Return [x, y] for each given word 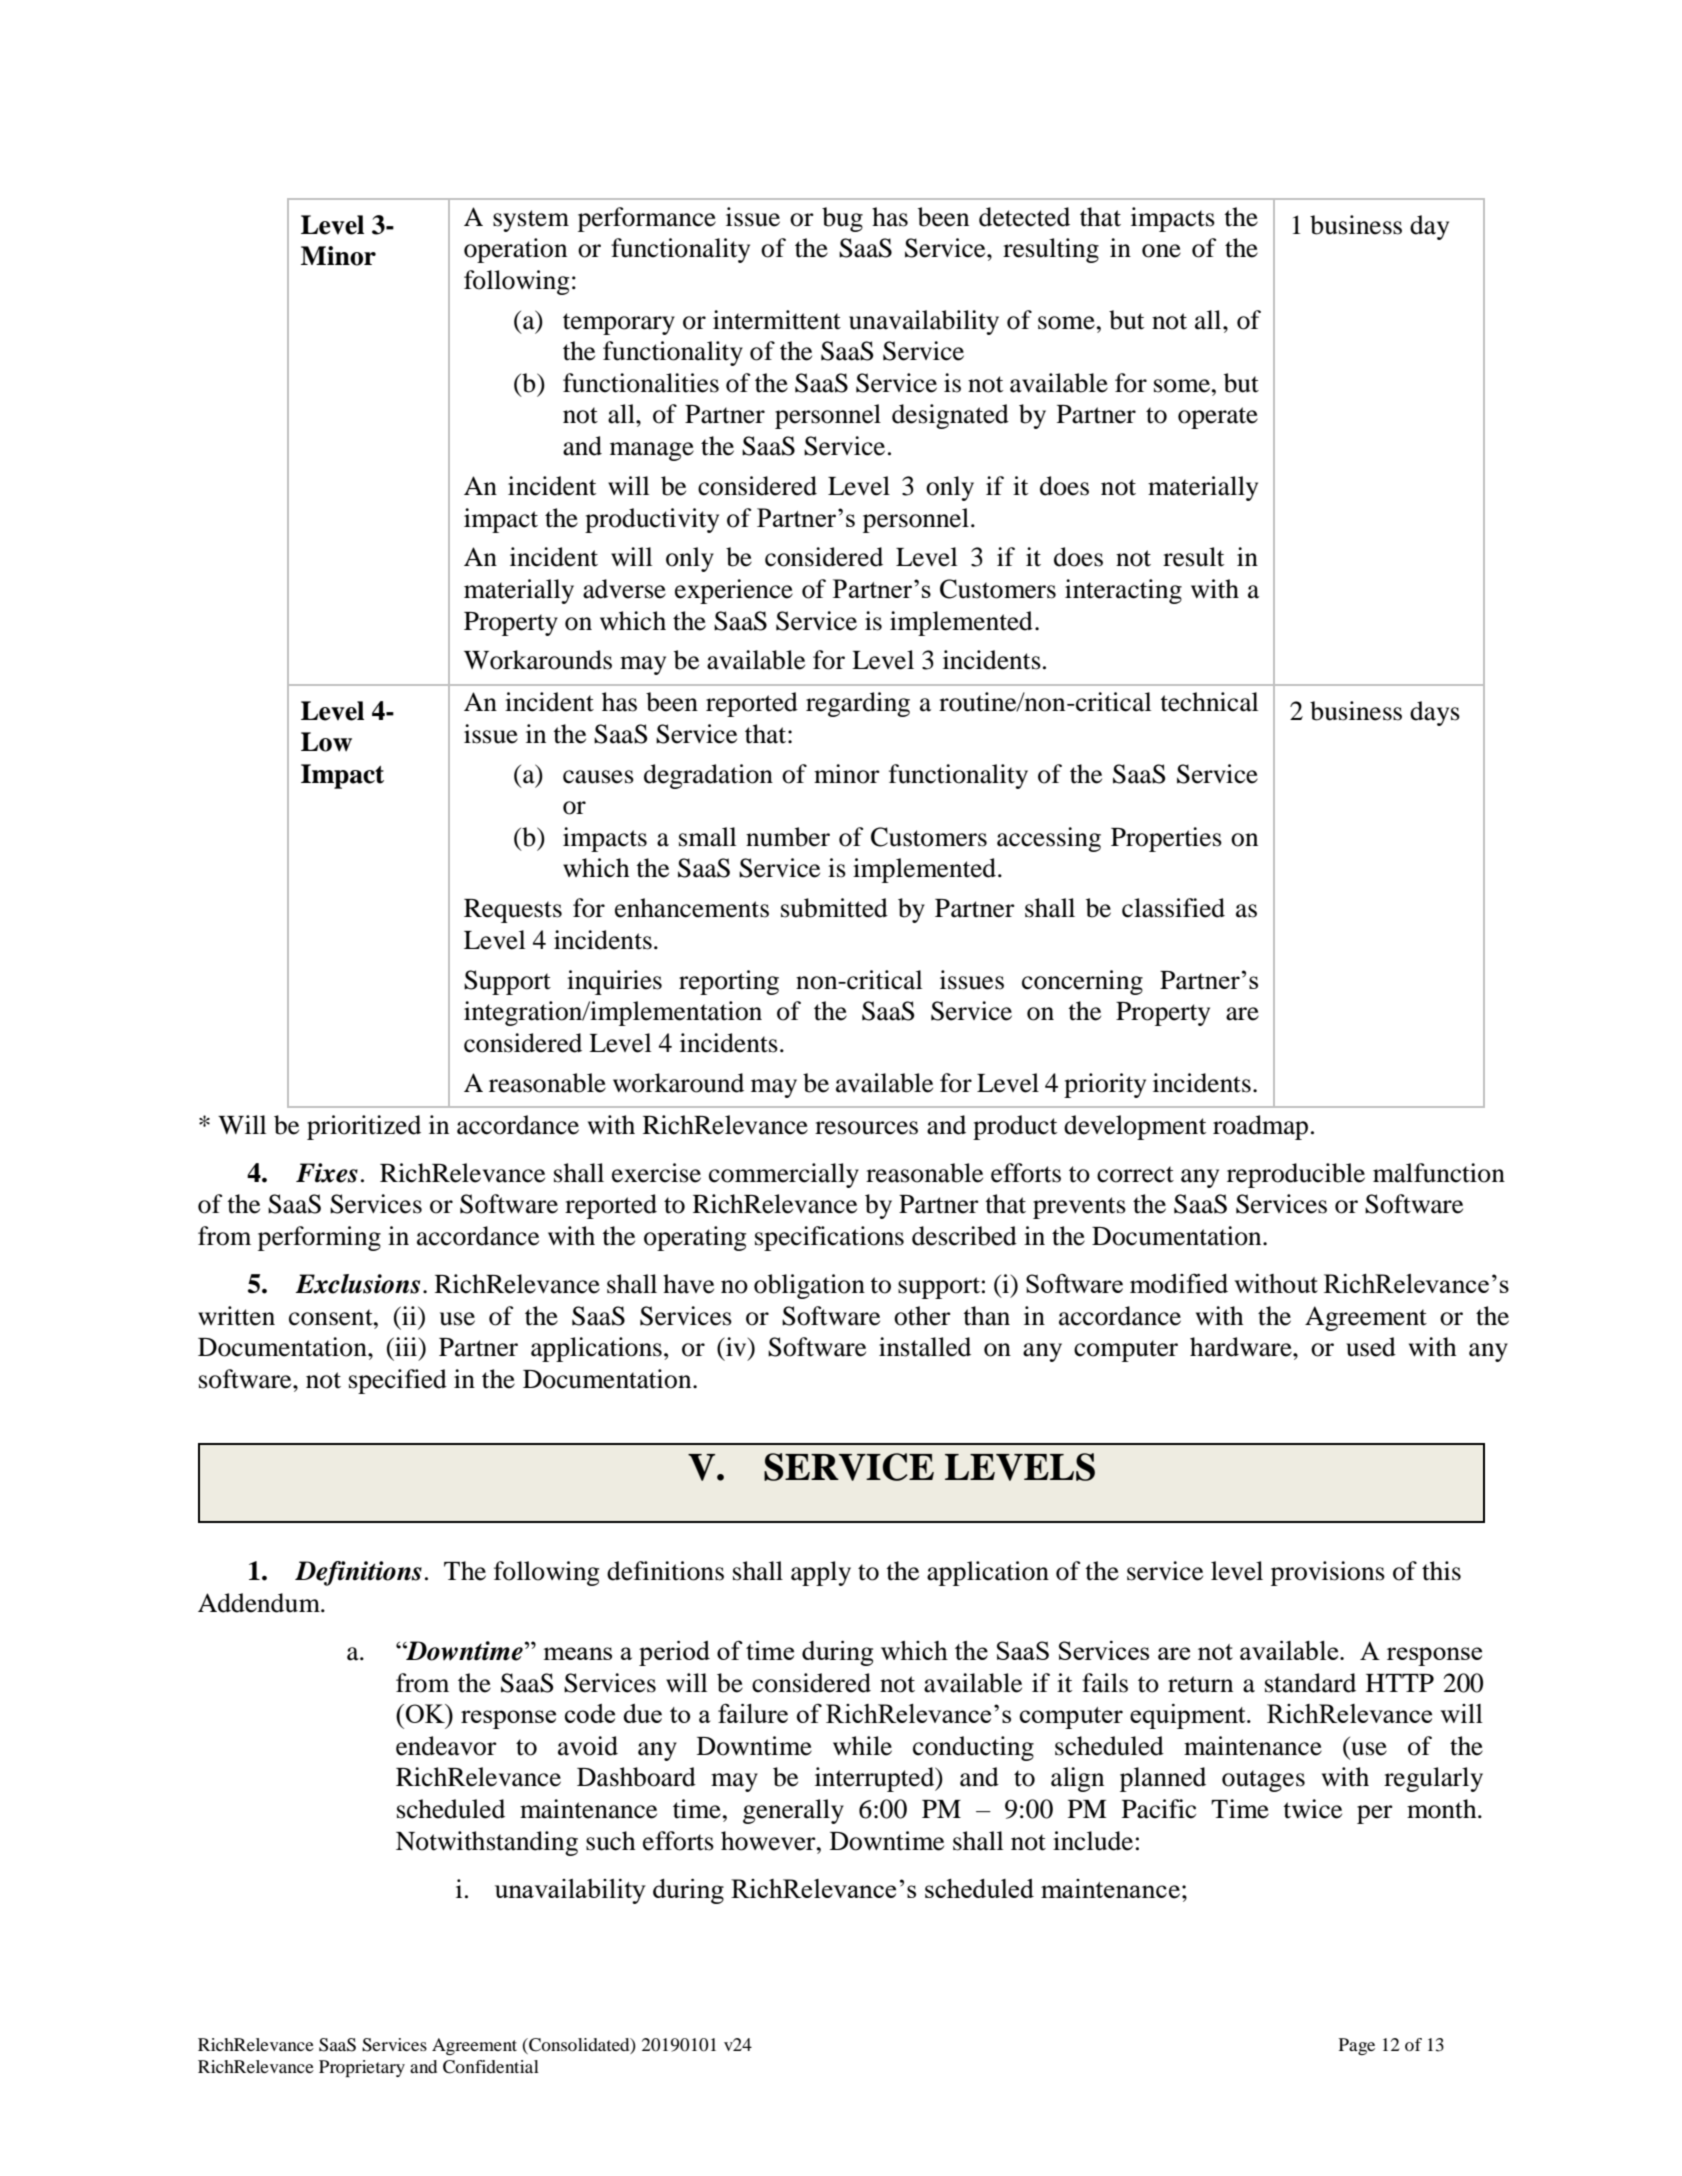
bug [842, 219]
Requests [513, 911]
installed [925, 1347]
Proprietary [362, 2068]
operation [515, 250]
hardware [1242, 1347]
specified [398, 1381]
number [788, 837]
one [1161, 251]
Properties [1166, 839]
